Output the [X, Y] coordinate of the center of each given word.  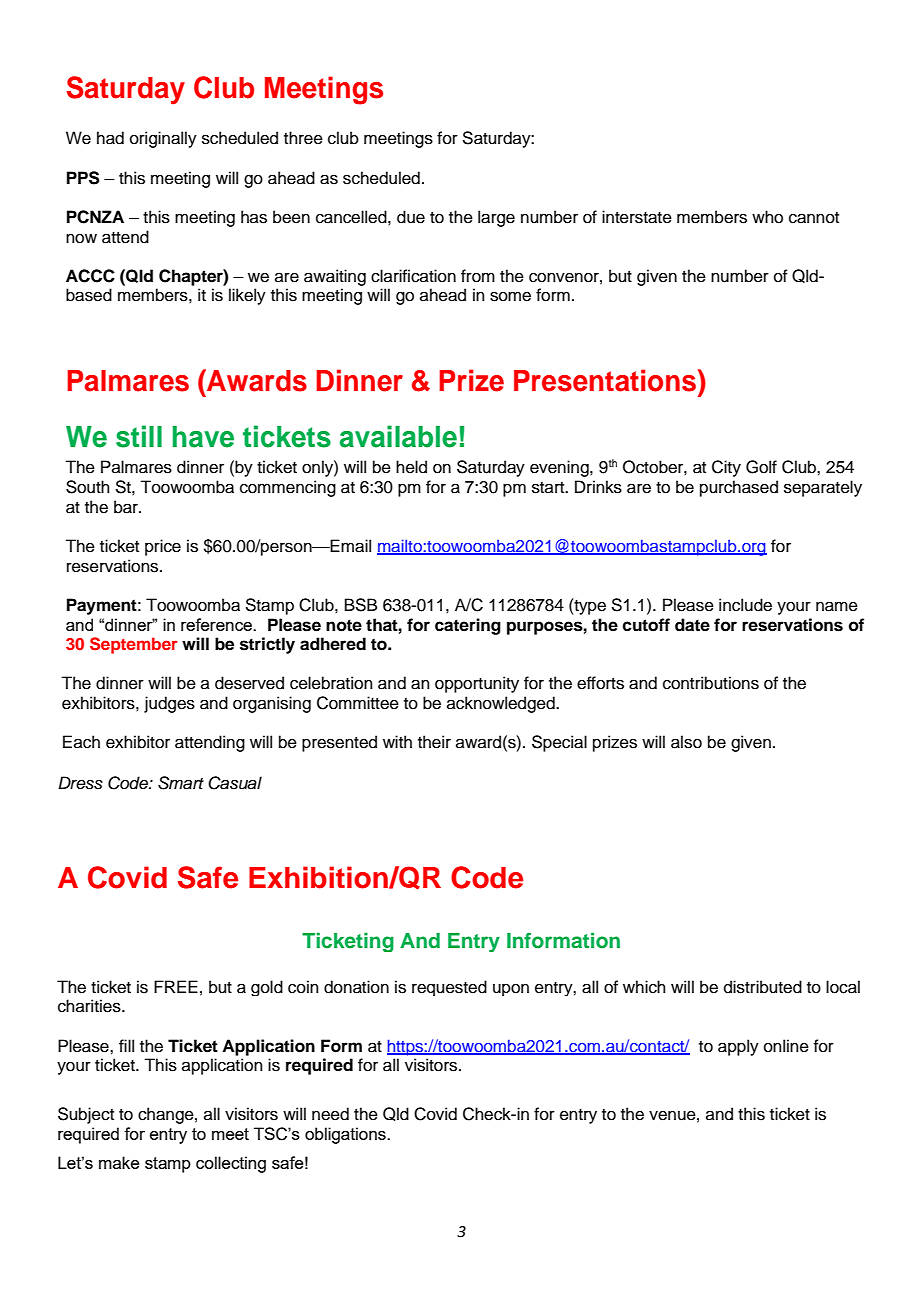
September [134, 645]
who [767, 217]
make [119, 1162]
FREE [176, 986]
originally [163, 139]
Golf [761, 467]
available [398, 436]
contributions [711, 683]
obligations [346, 1135]
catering [468, 626]
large [496, 218]
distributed [763, 987]
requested [449, 988]
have [203, 437]
